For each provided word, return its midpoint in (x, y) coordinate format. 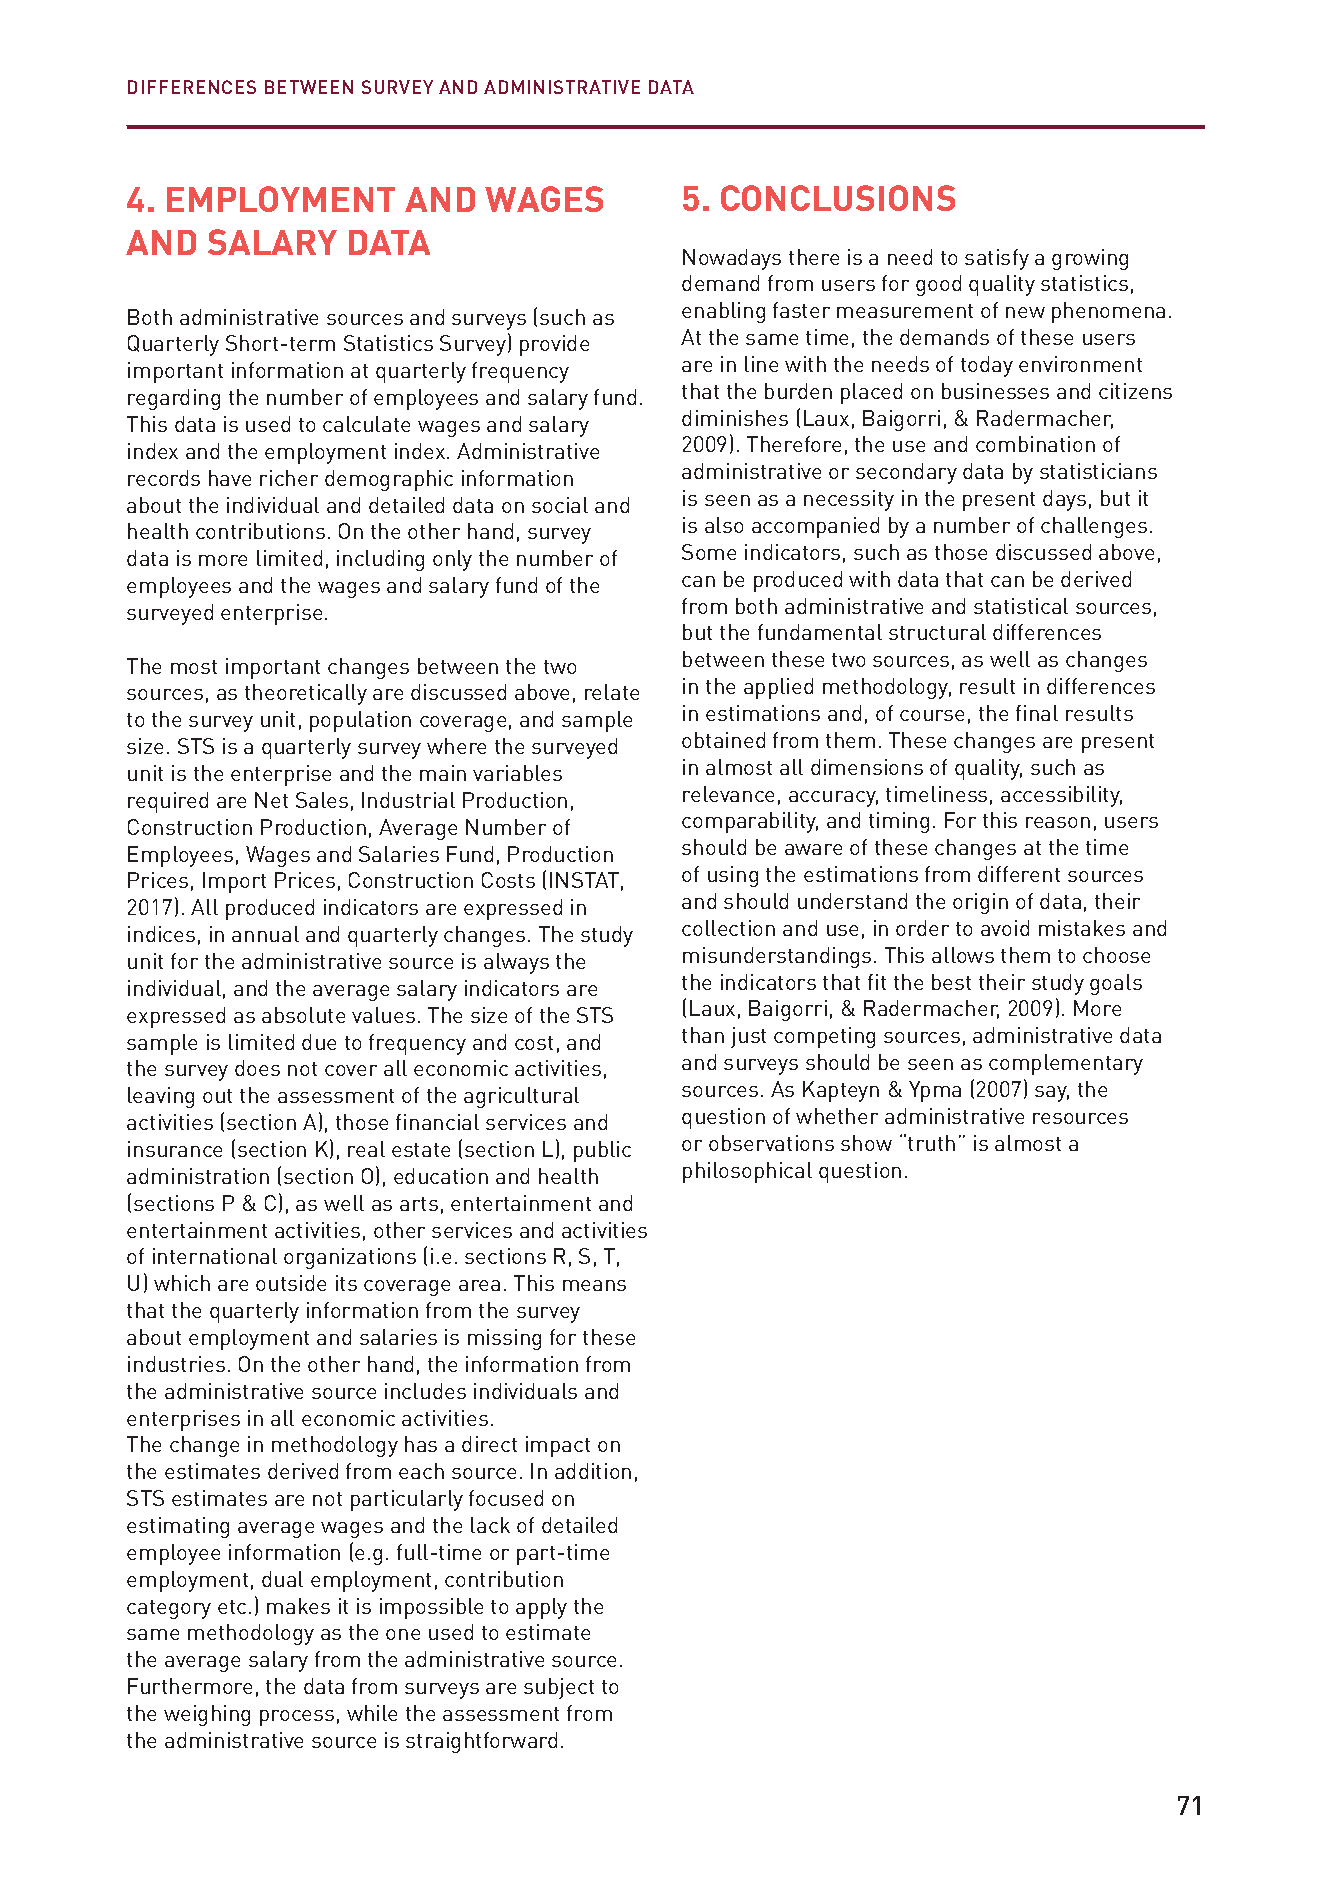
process (297, 1718)
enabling (723, 312)
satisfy (997, 259)
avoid (1005, 928)
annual (265, 934)
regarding (174, 399)
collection (728, 928)
